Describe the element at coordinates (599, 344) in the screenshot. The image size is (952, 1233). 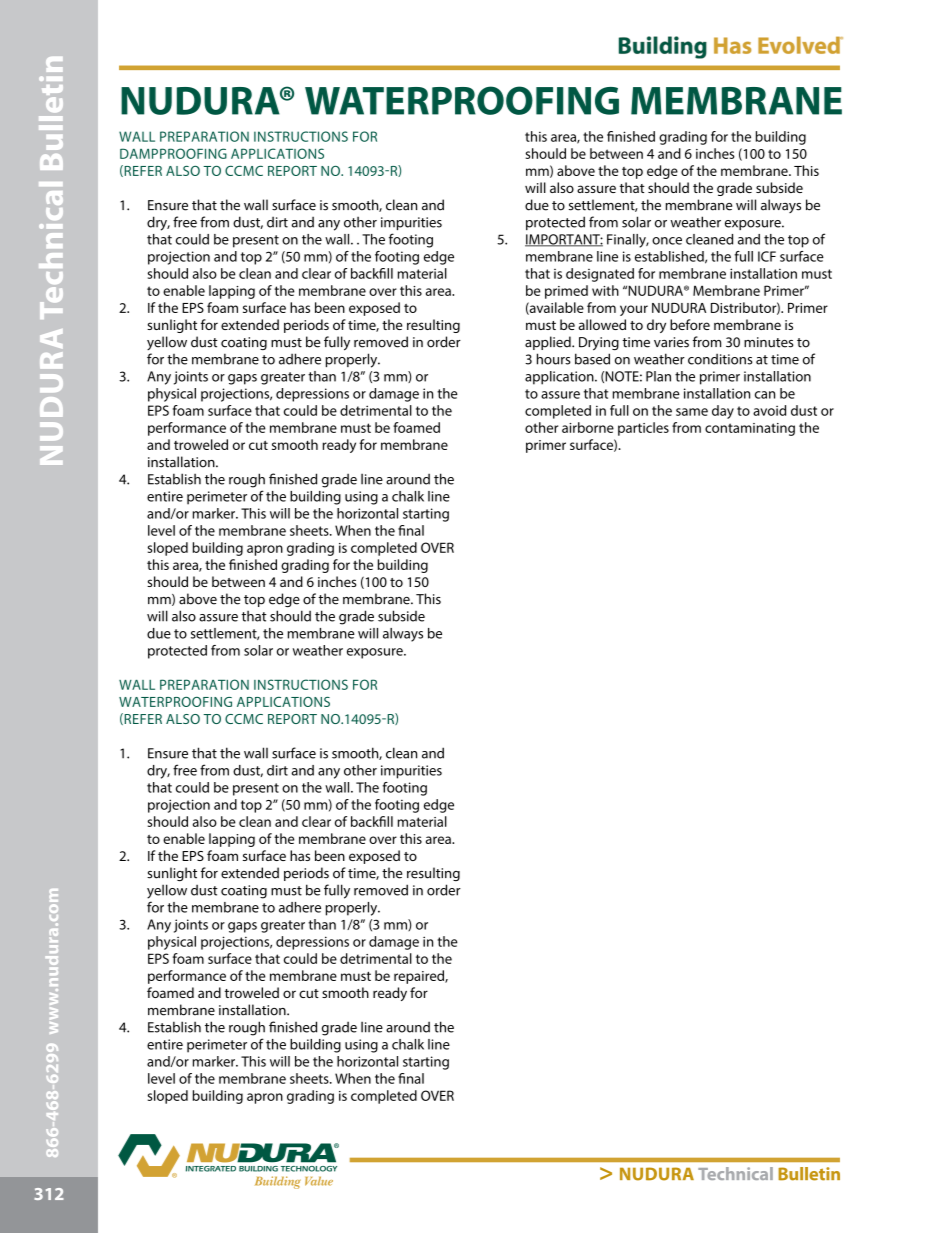
I see `Drying` at that location.
